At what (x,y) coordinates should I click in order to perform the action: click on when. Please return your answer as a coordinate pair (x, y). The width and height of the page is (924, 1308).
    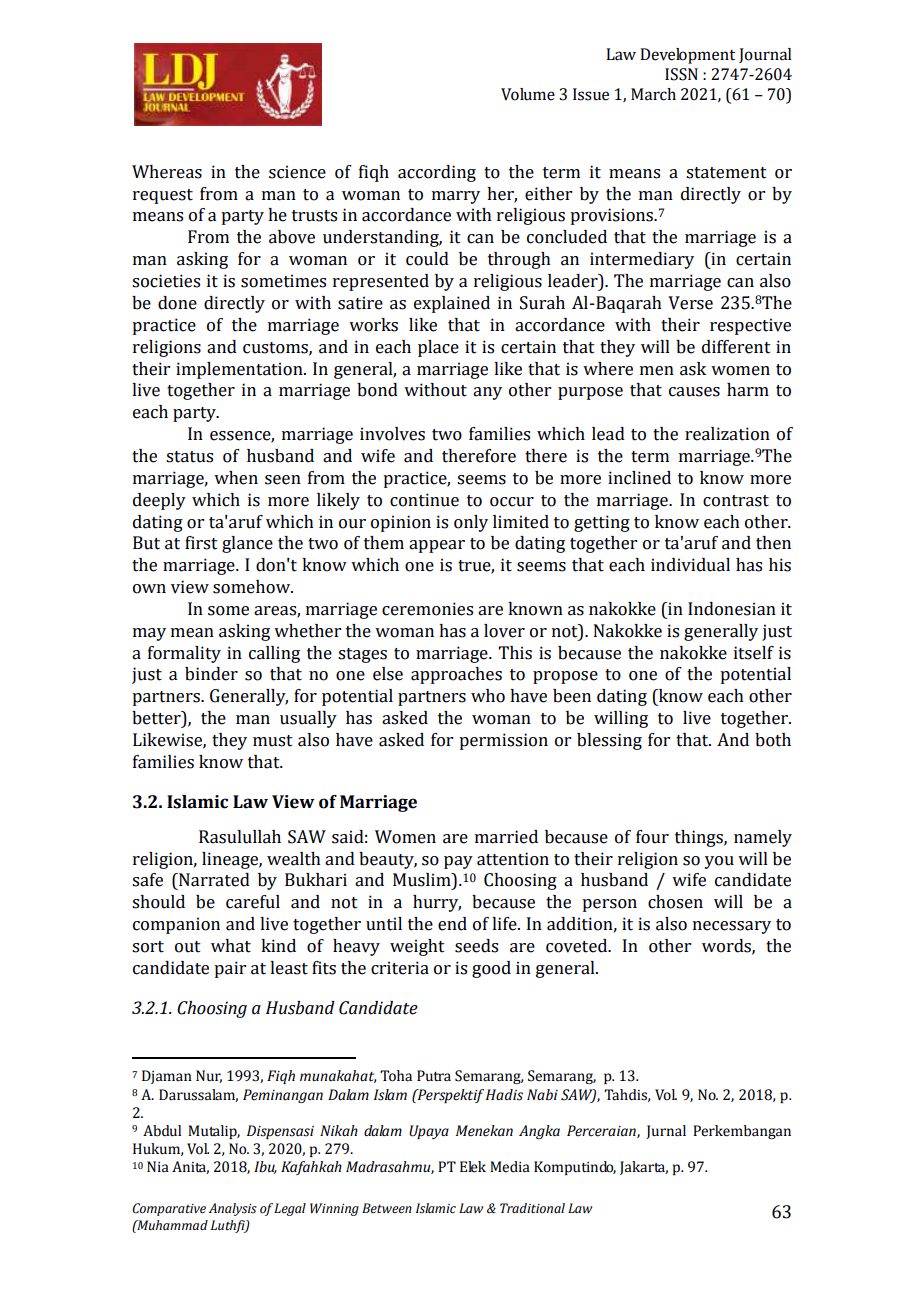
    Looking at the image, I should click on (236, 478).
